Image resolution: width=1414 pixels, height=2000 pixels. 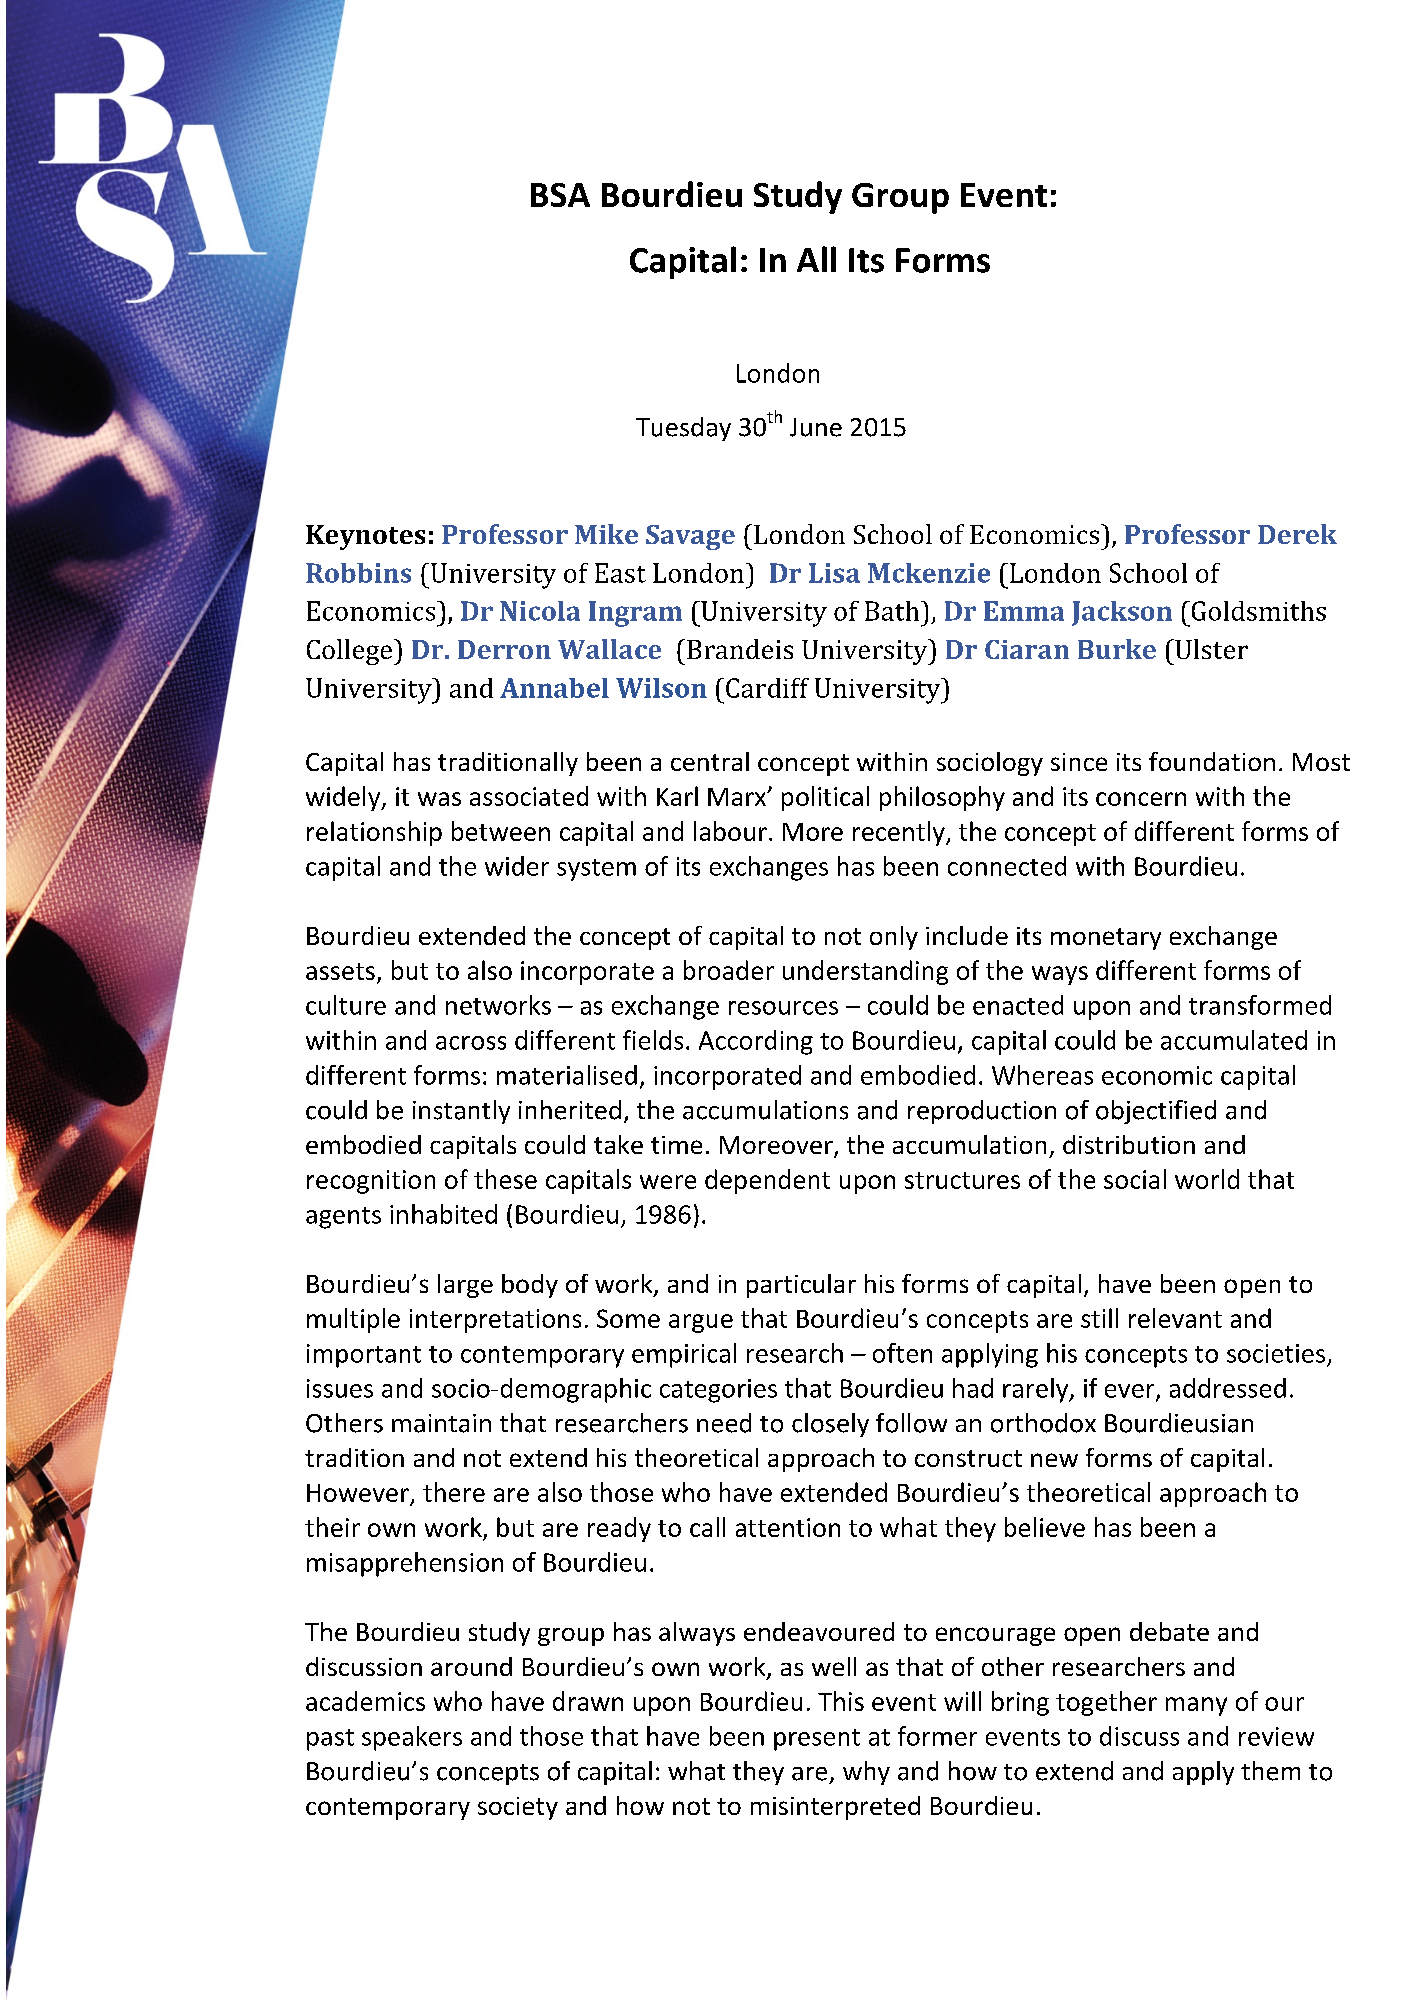 What do you see at coordinates (439, 799) in the screenshot?
I see `was` at bounding box center [439, 799].
